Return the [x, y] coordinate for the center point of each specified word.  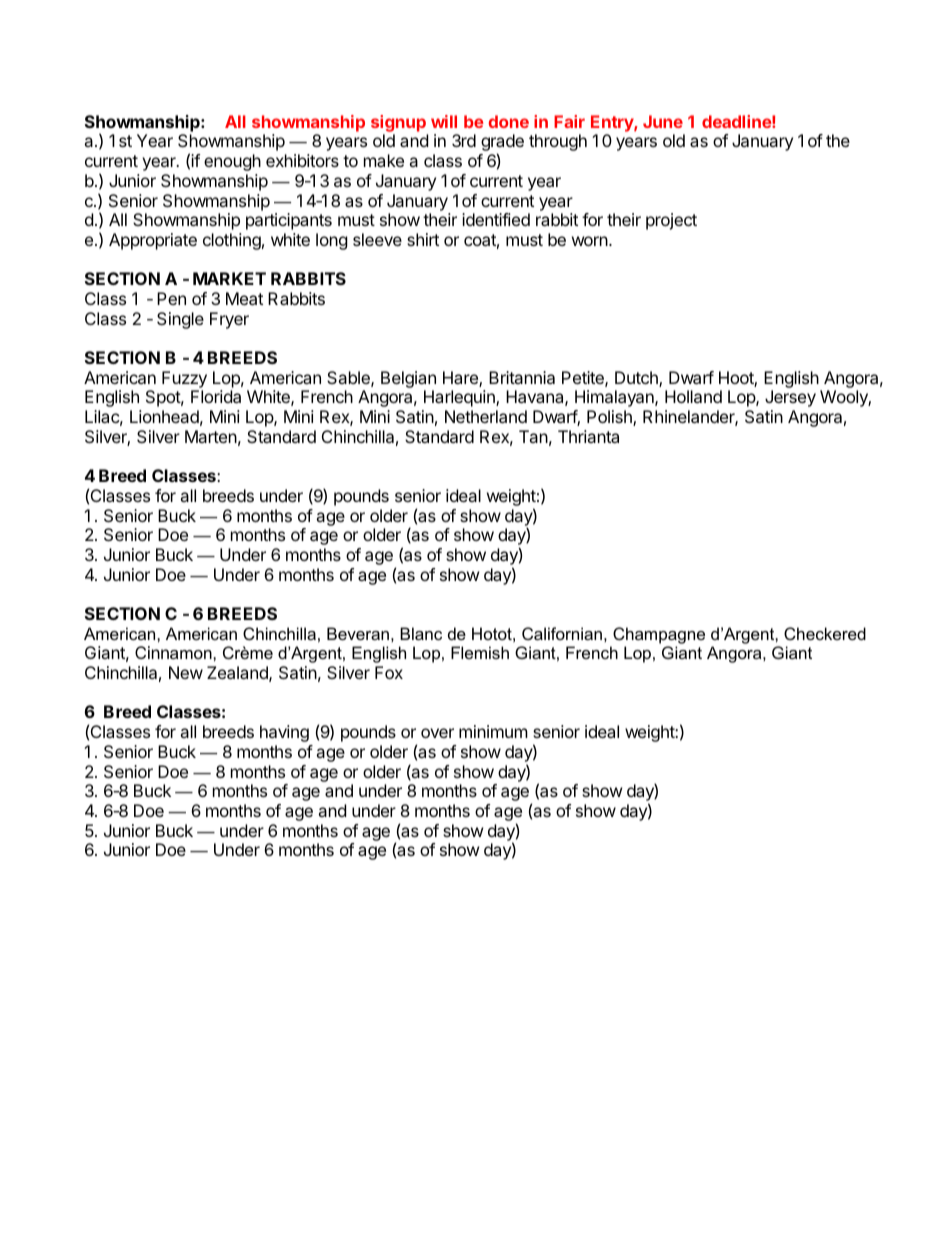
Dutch [637, 379]
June [663, 121]
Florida [216, 396]
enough [232, 162]
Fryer [229, 320]
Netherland [486, 416]
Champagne [659, 635]
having [284, 733]
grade [502, 144]
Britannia [522, 377]
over [437, 733]
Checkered [825, 633]
